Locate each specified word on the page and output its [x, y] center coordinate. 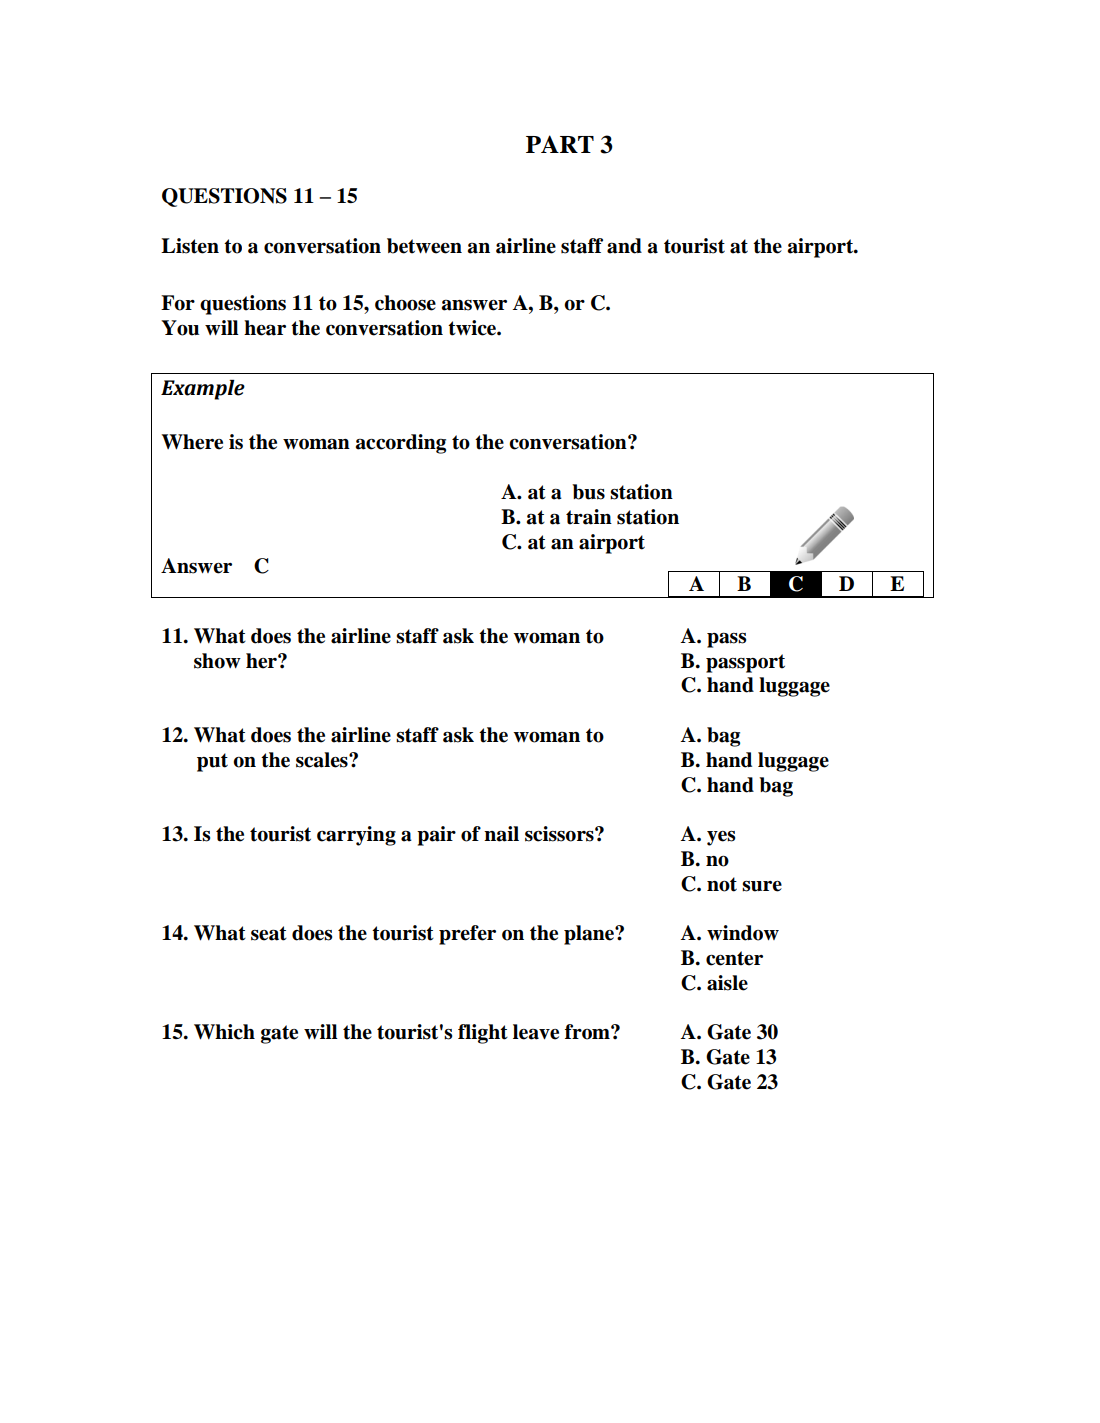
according [401, 444]
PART [560, 144]
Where [192, 442]
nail [501, 834]
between [424, 246]
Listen [190, 246]
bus [588, 492]
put [212, 762]
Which [224, 1032]
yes [721, 838]
